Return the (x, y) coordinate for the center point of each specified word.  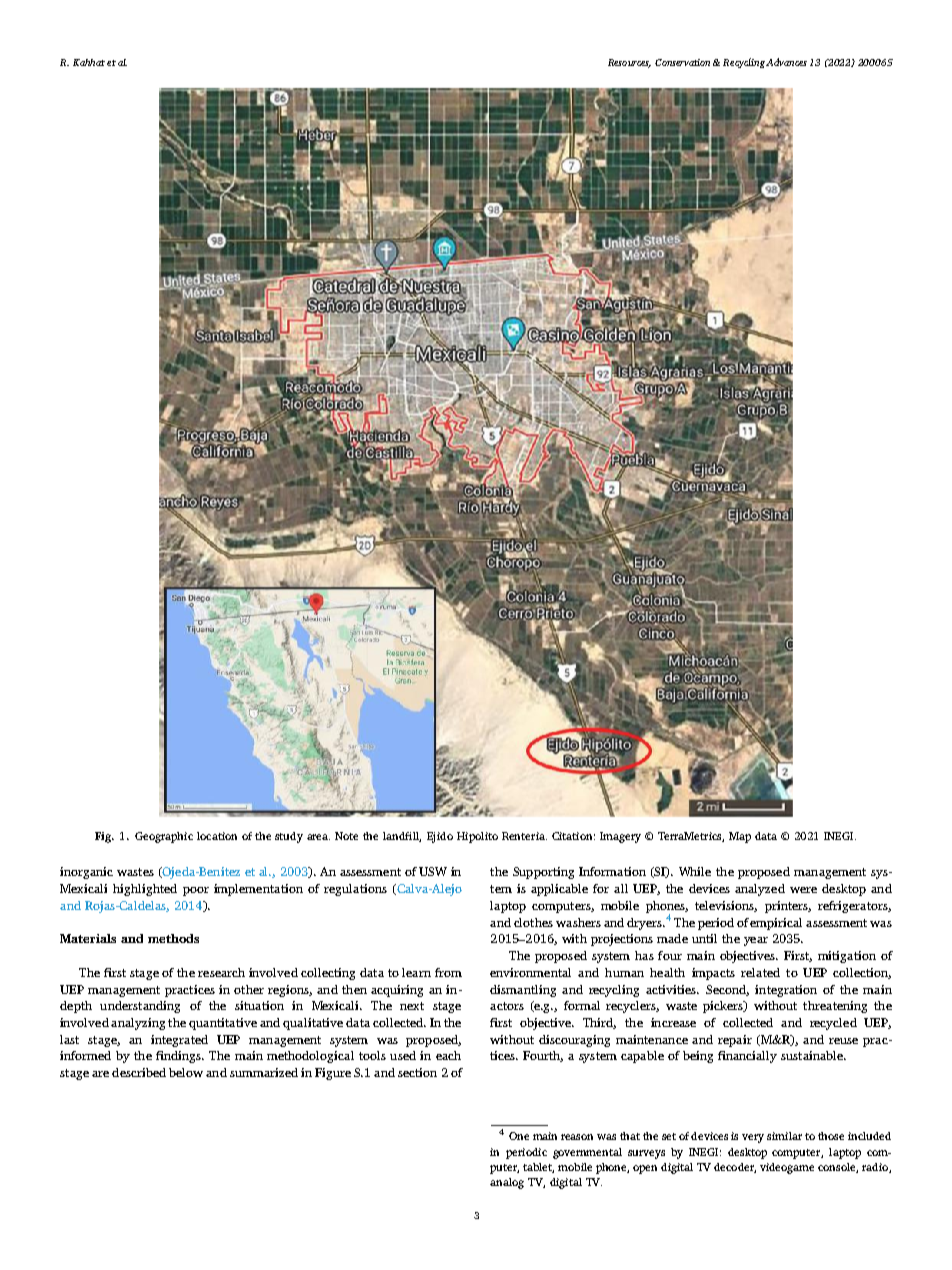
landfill (402, 837)
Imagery (620, 837)
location (217, 836)
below (186, 1072)
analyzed (760, 890)
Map (740, 837)
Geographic (164, 837)
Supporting (543, 873)
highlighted (145, 890)
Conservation (682, 62)
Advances (786, 62)
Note (346, 836)
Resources (629, 63)
